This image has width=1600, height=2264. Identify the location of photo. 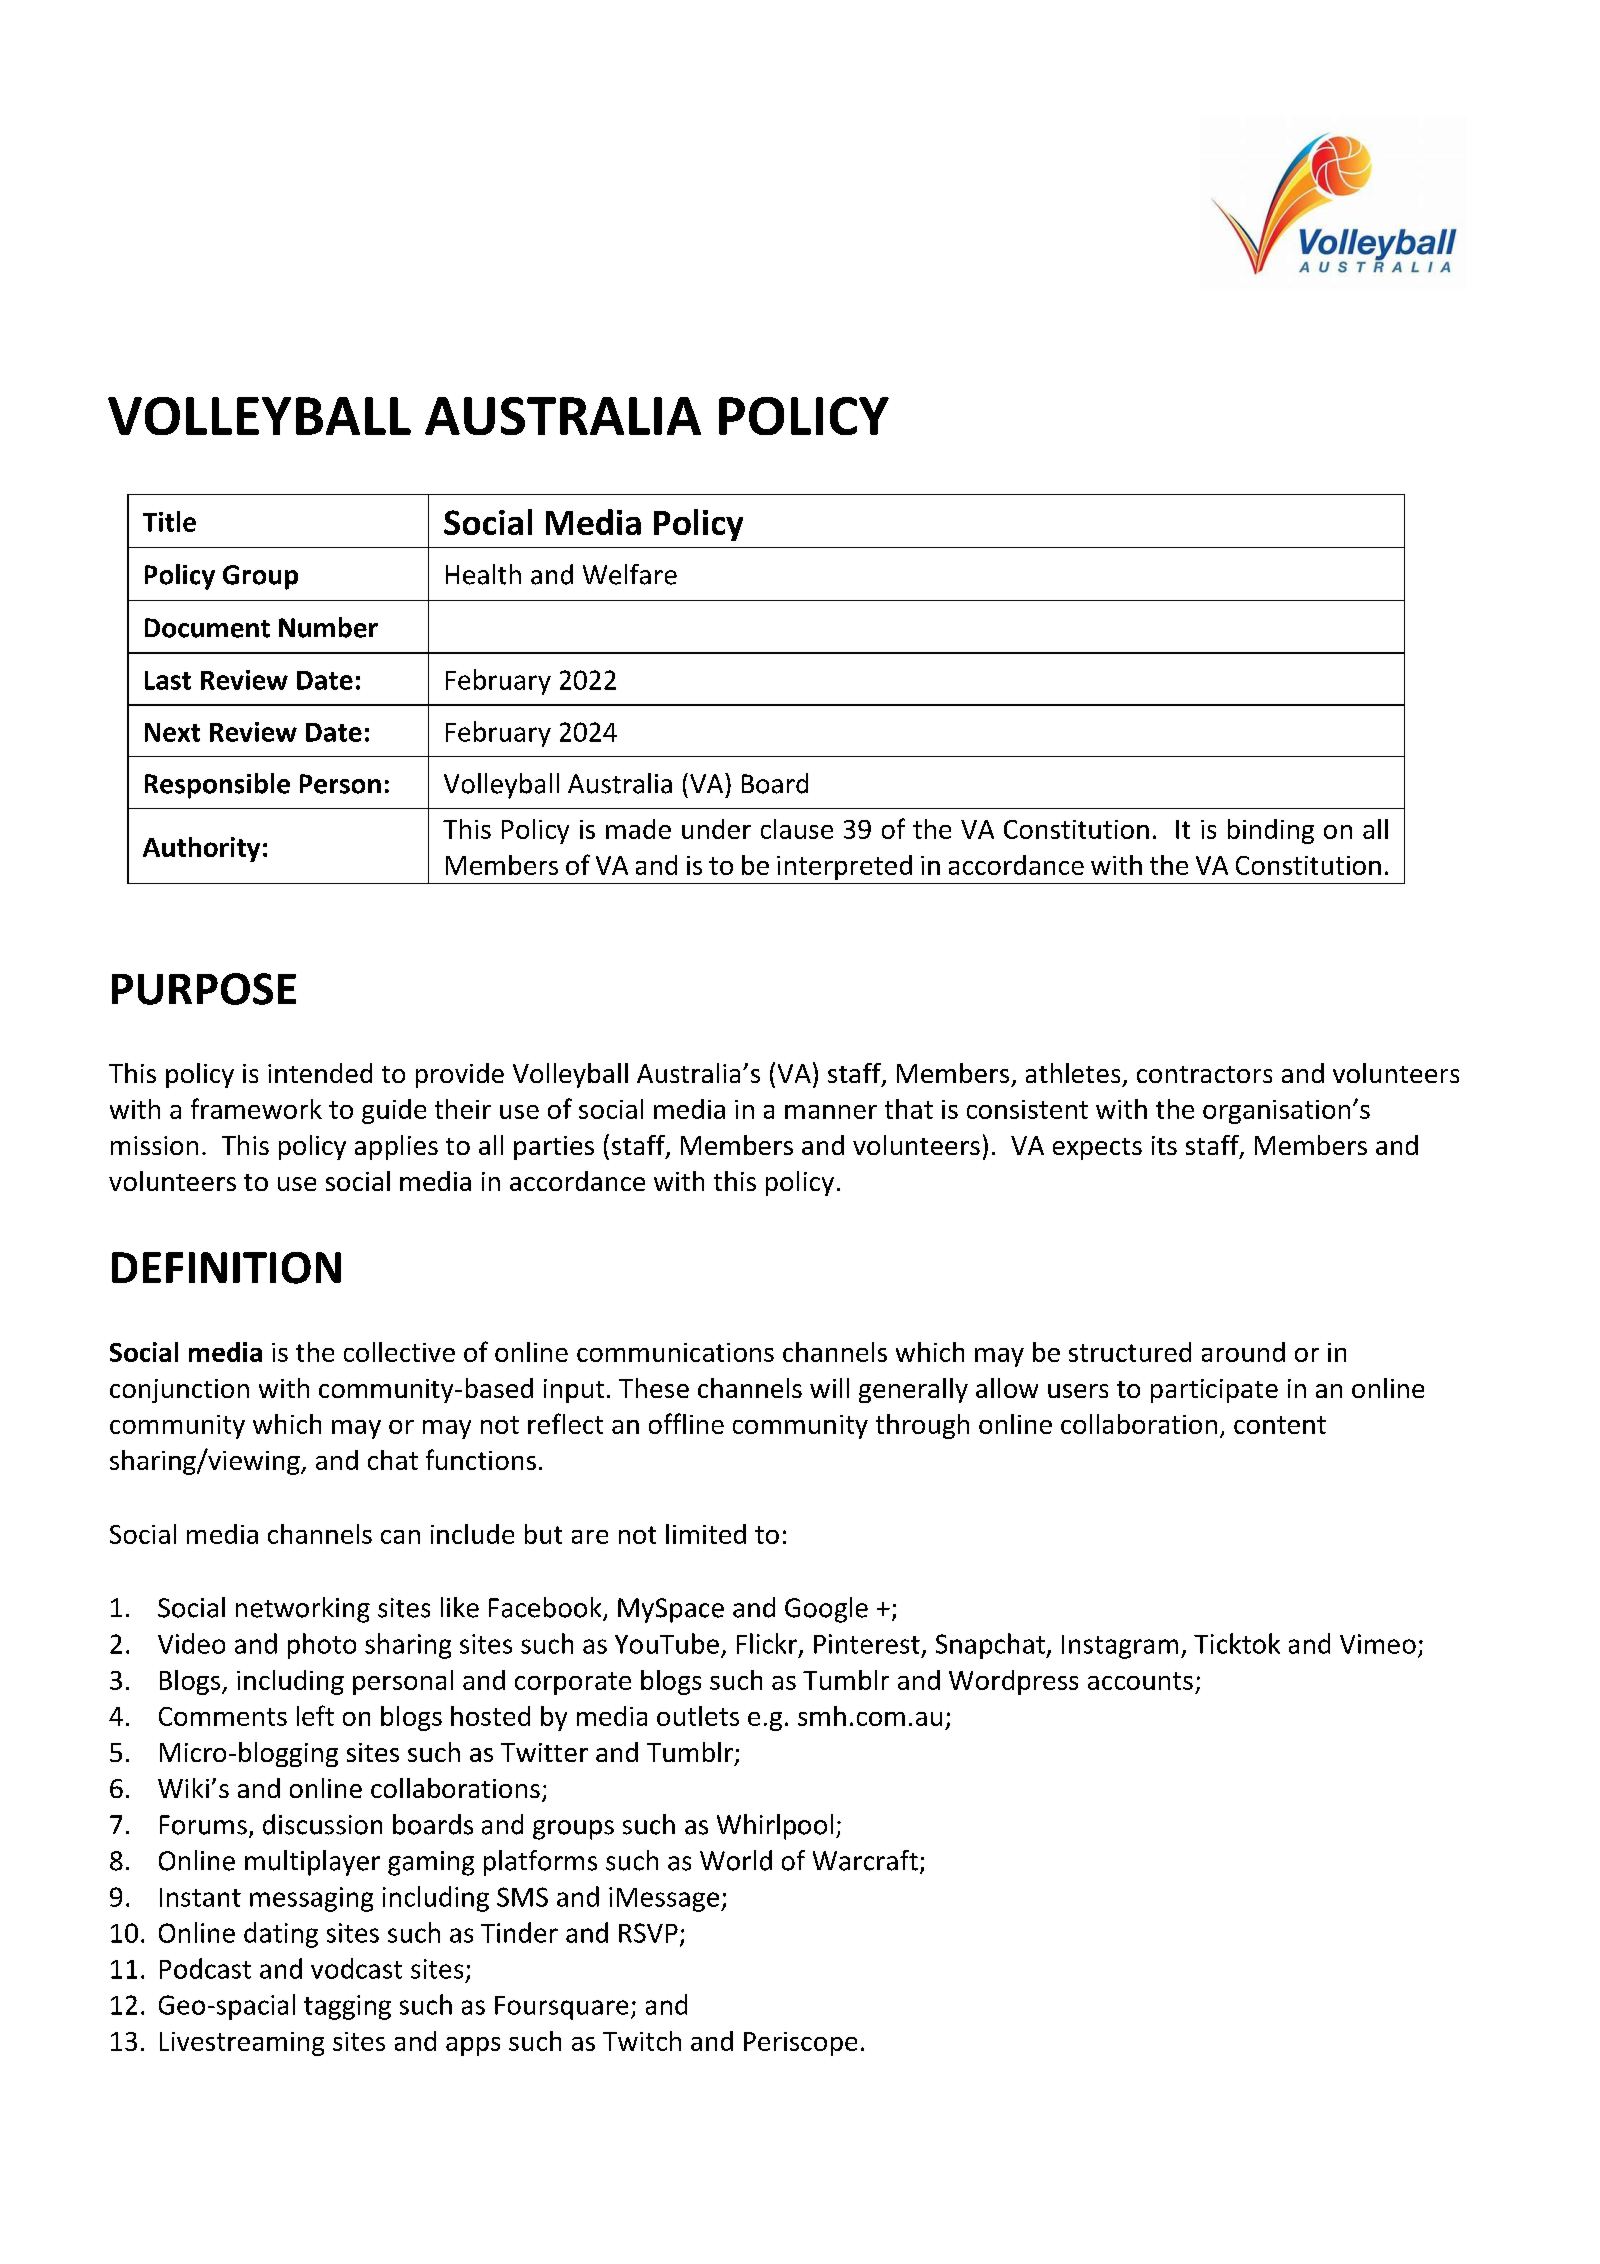
(322, 1646).
